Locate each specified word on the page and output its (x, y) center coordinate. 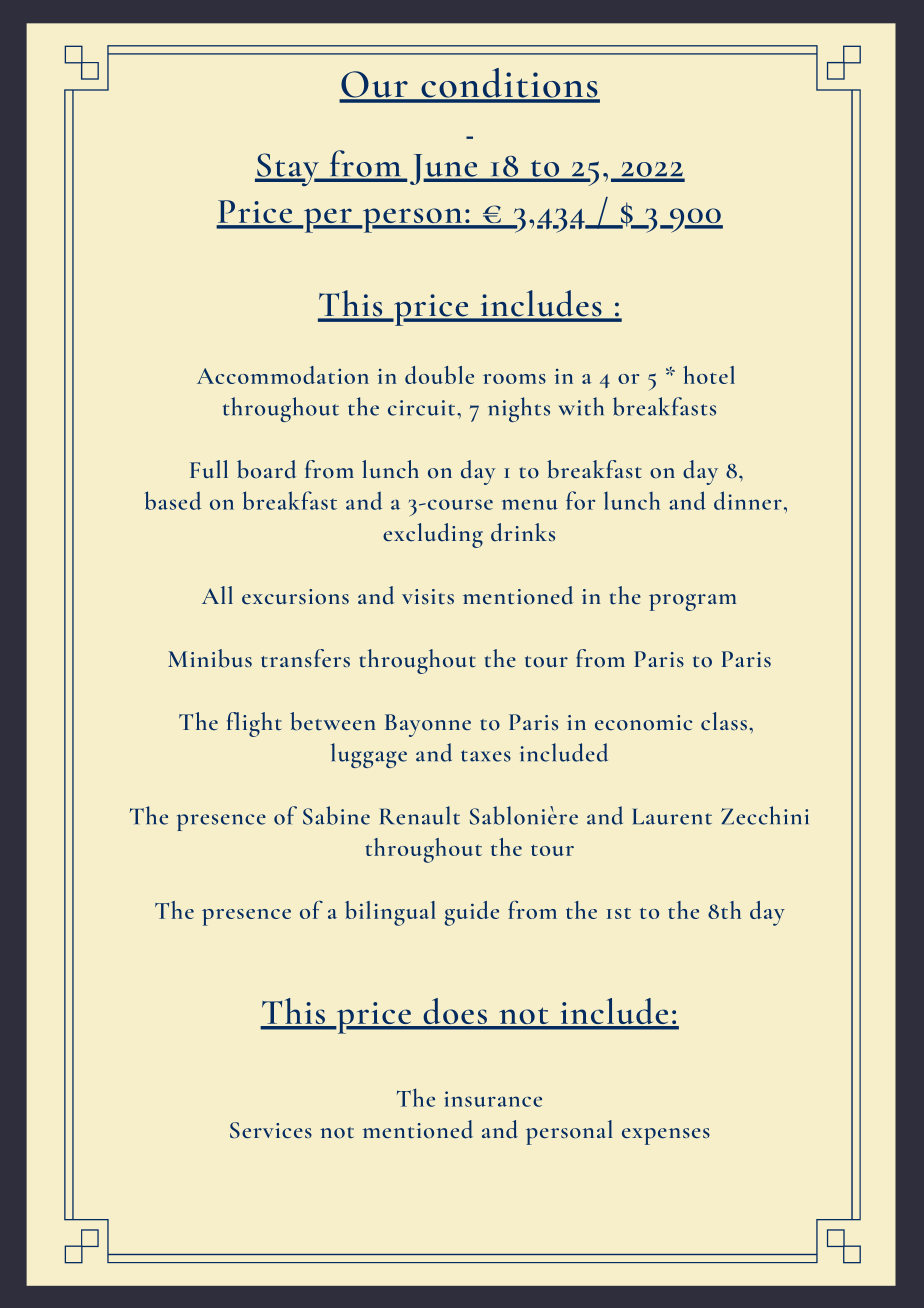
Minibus (210, 658)
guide (472, 913)
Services (271, 1130)
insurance (493, 1099)
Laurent (672, 816)
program (692, 602)
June (445, 169)
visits (428, 596)
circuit (423, 408)
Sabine (336, 815)
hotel (709, 375)
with (581, 406)
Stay (288, 169)
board (266, 469)
